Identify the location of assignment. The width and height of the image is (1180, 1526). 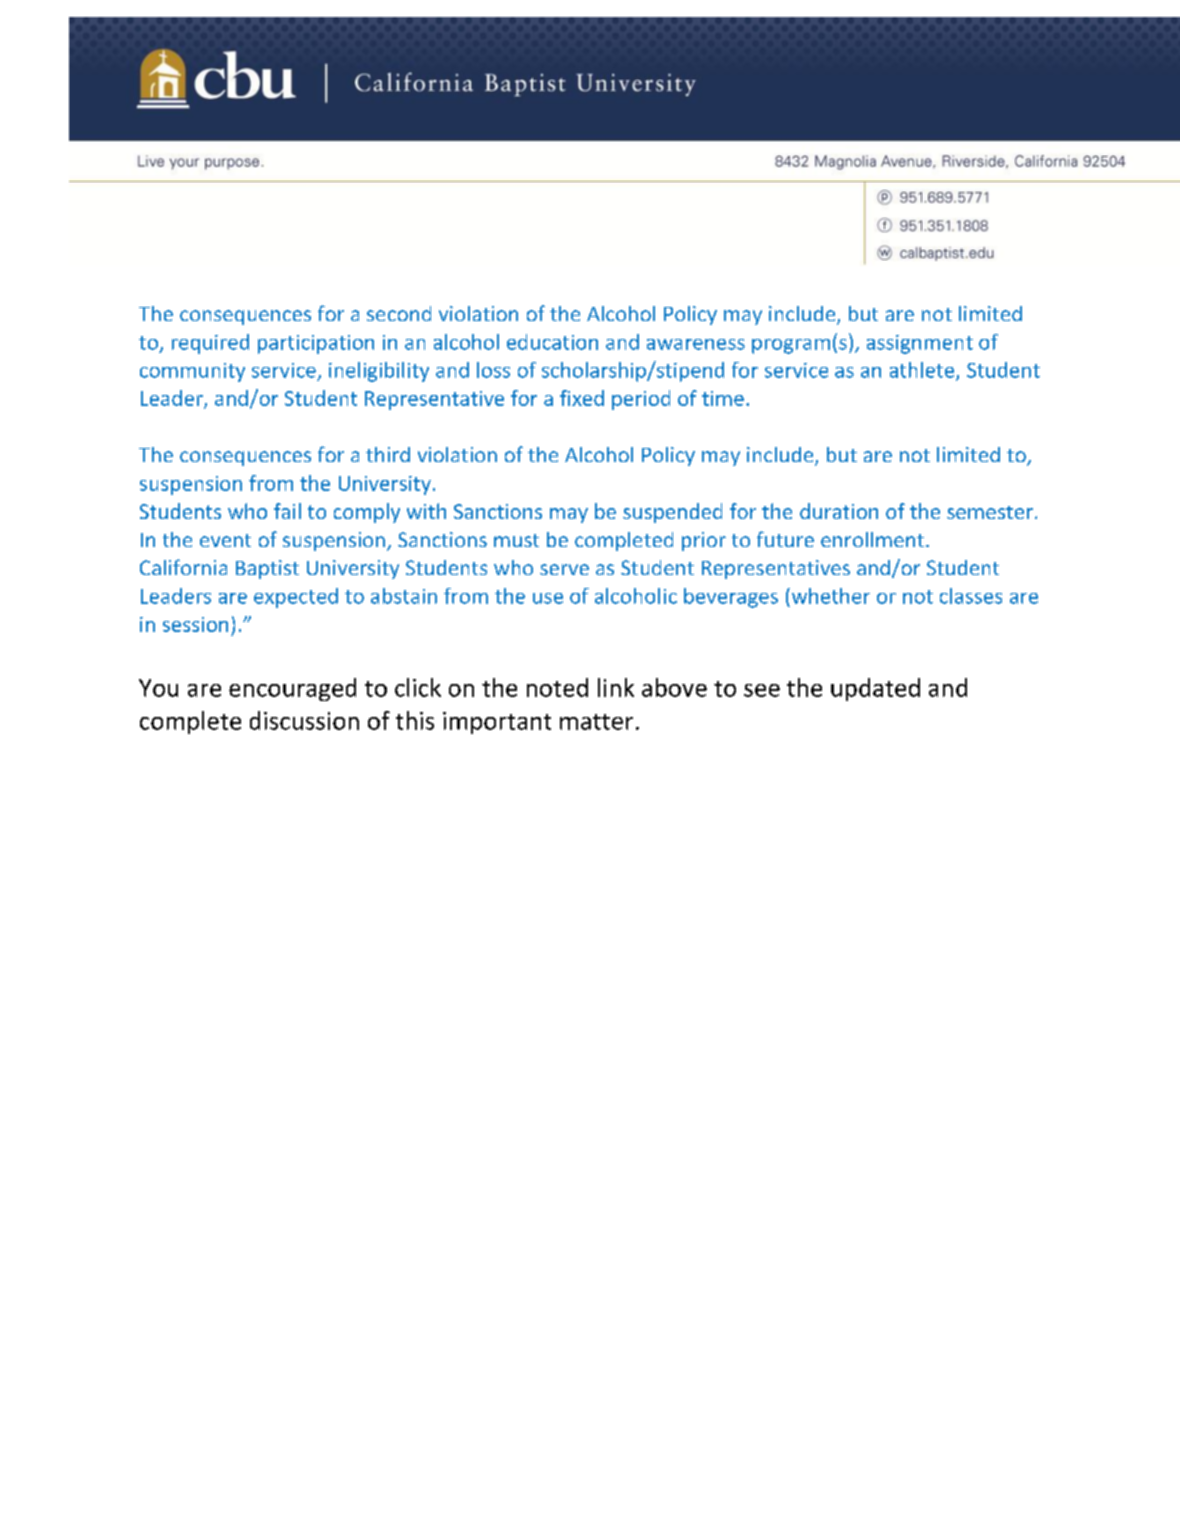
(920, 344).
